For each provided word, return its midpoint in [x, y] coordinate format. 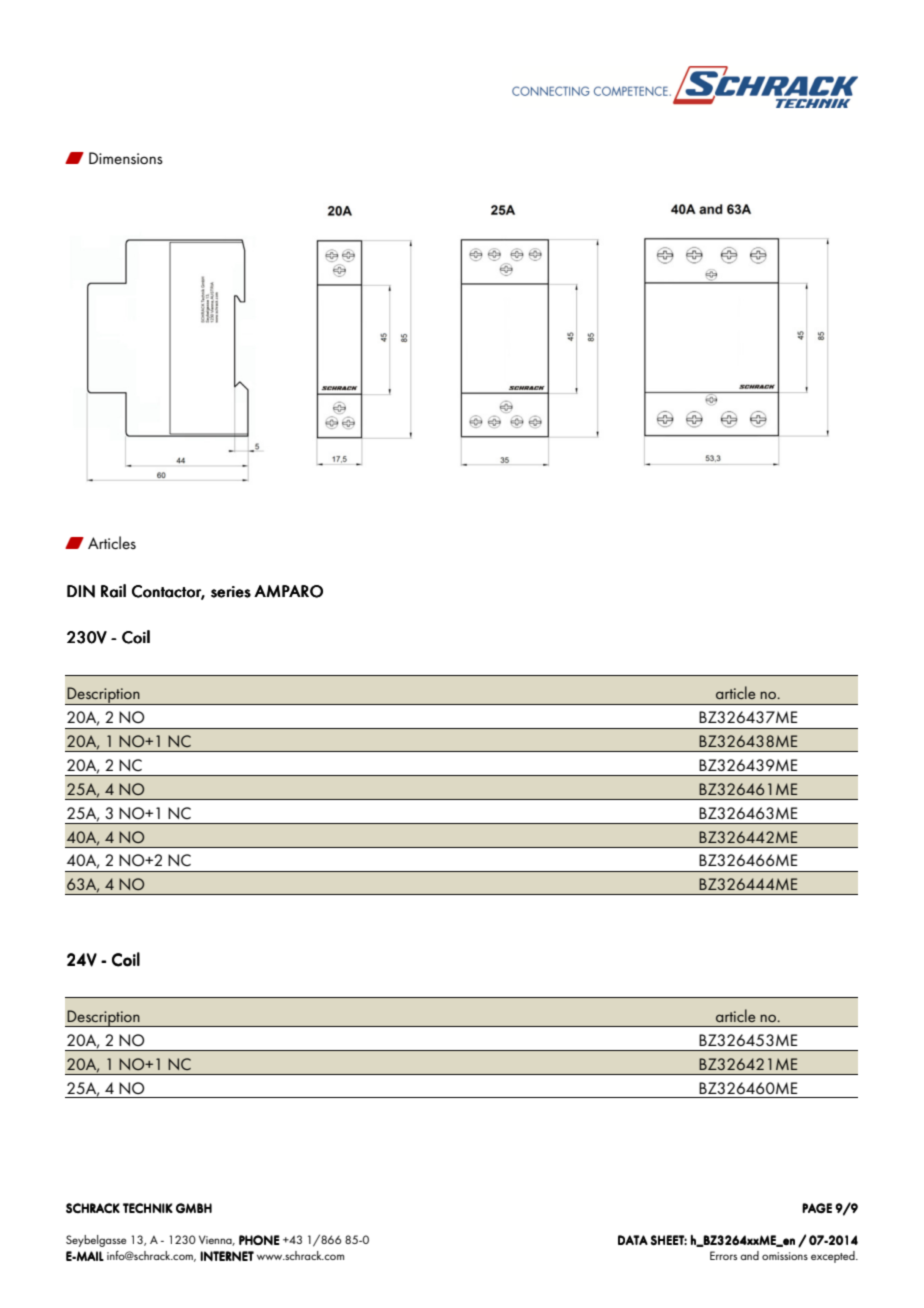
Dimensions [126, 158]
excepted [834, 1257]
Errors [723, 1255]
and [749, 1255]
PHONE [259, 1240]
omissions [785, 1256]
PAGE [817, 1208]
